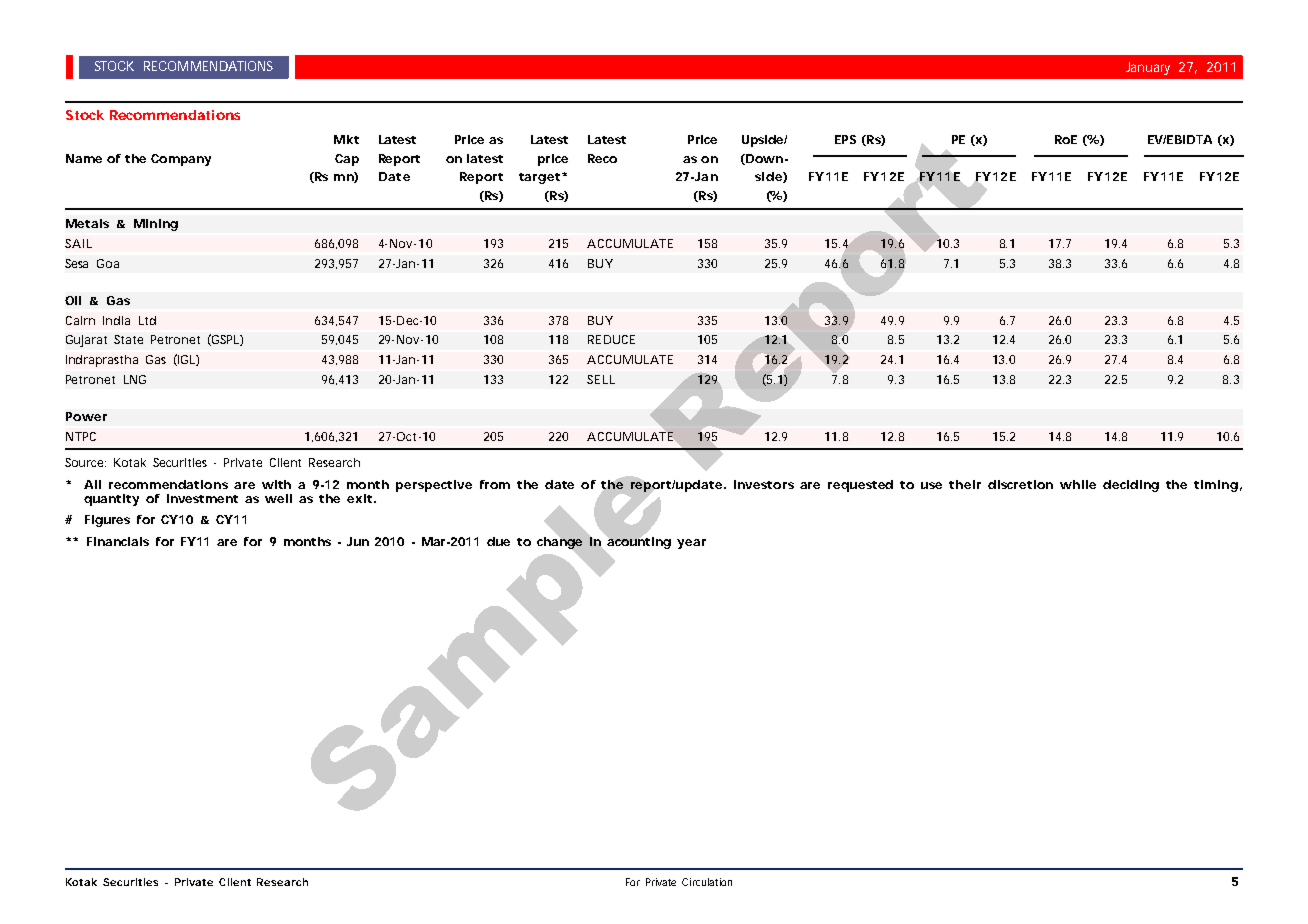 The height and width of the image is (924, 1308). I want to click on while, so click(1078, 484).
